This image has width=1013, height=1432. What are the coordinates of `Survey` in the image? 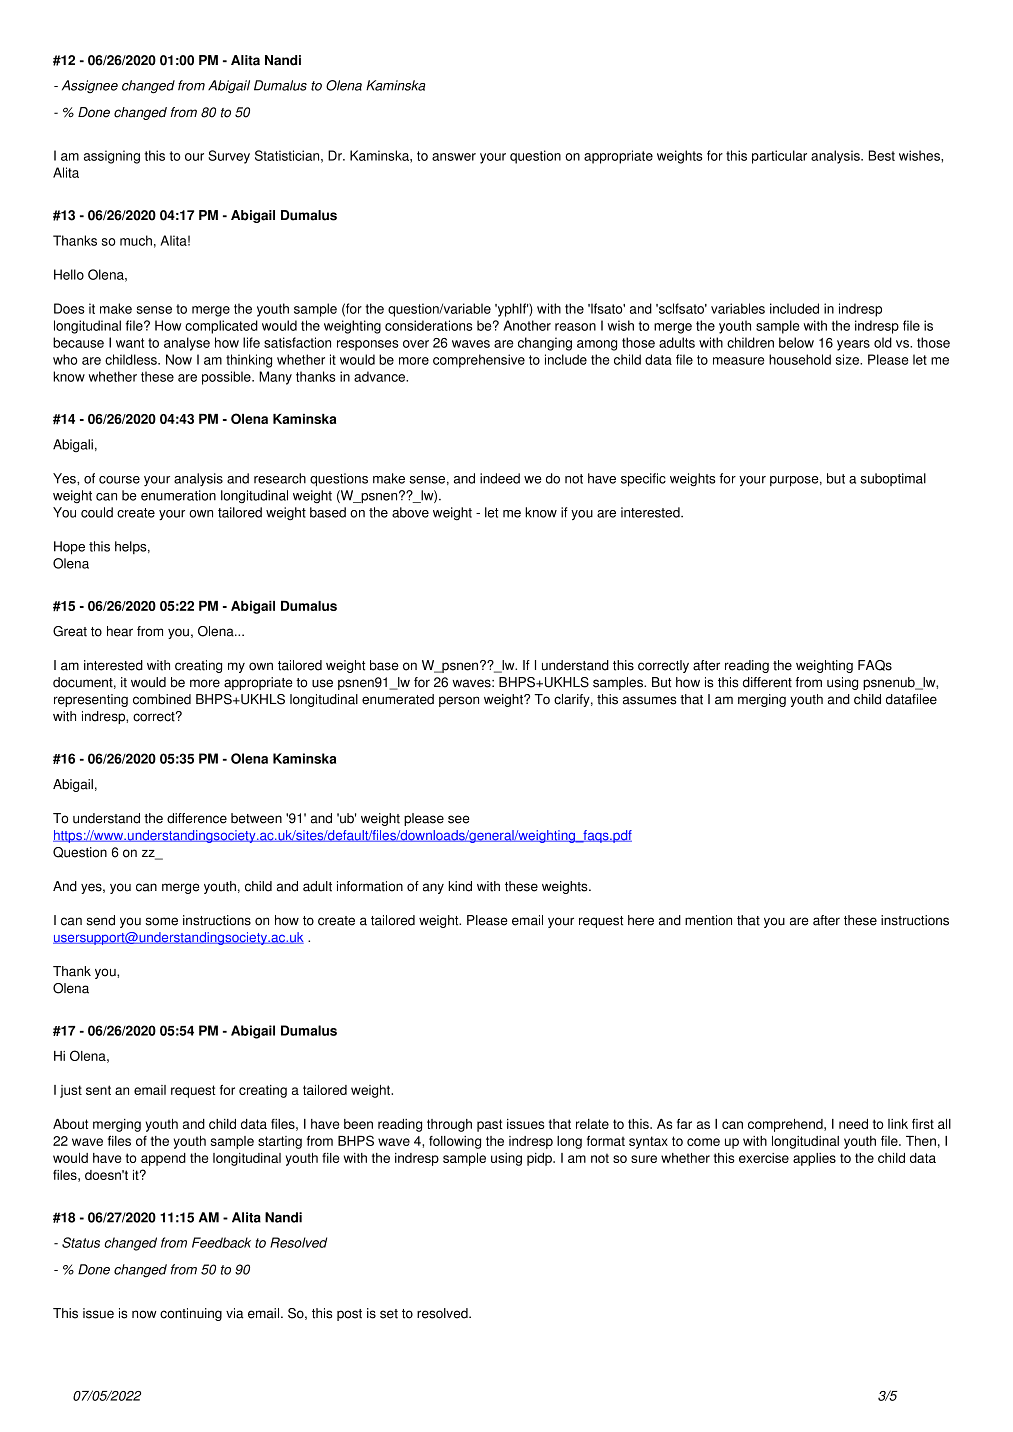 It's located at (229, 157).
